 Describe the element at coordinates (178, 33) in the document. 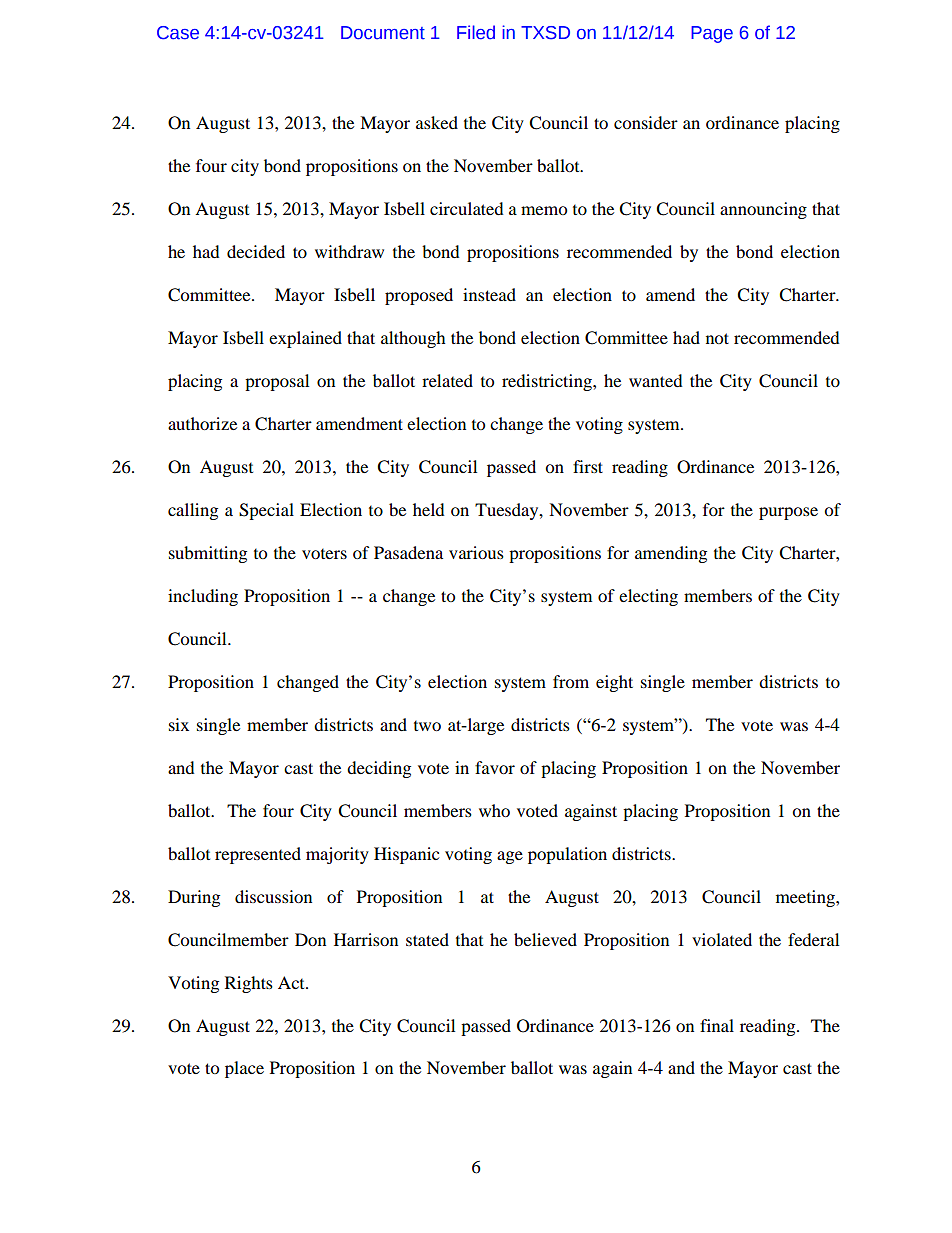

I see `Case` at that location.
